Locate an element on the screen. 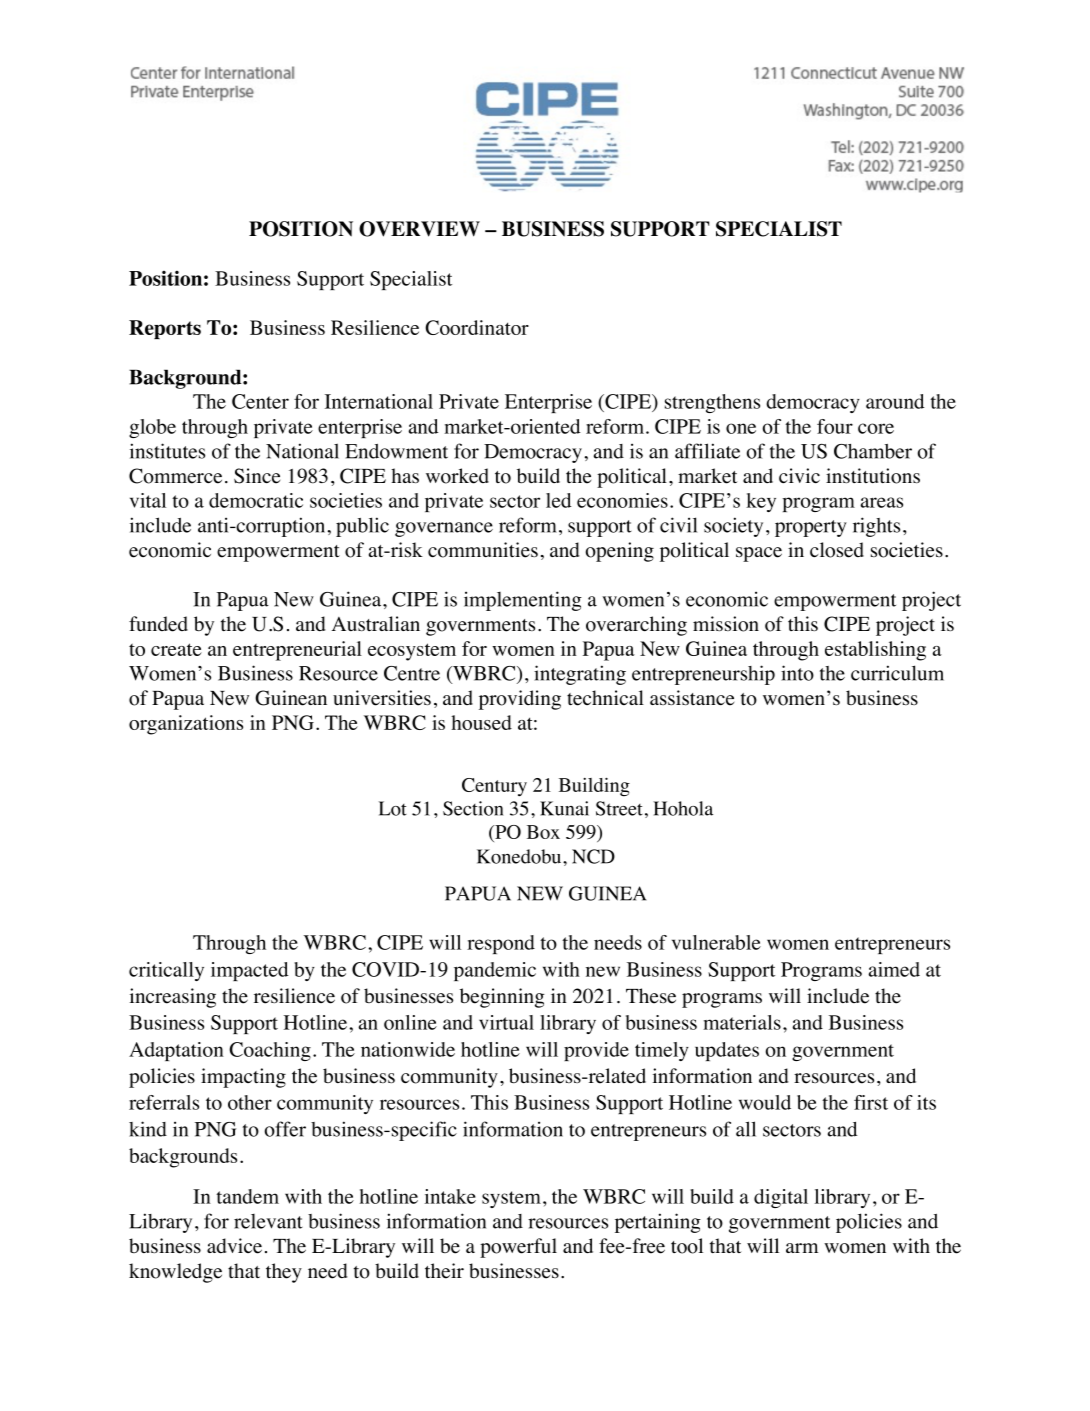 The width and height of the screenshot is (1090, 1411). Reports is located at coordinates (165, 329).
